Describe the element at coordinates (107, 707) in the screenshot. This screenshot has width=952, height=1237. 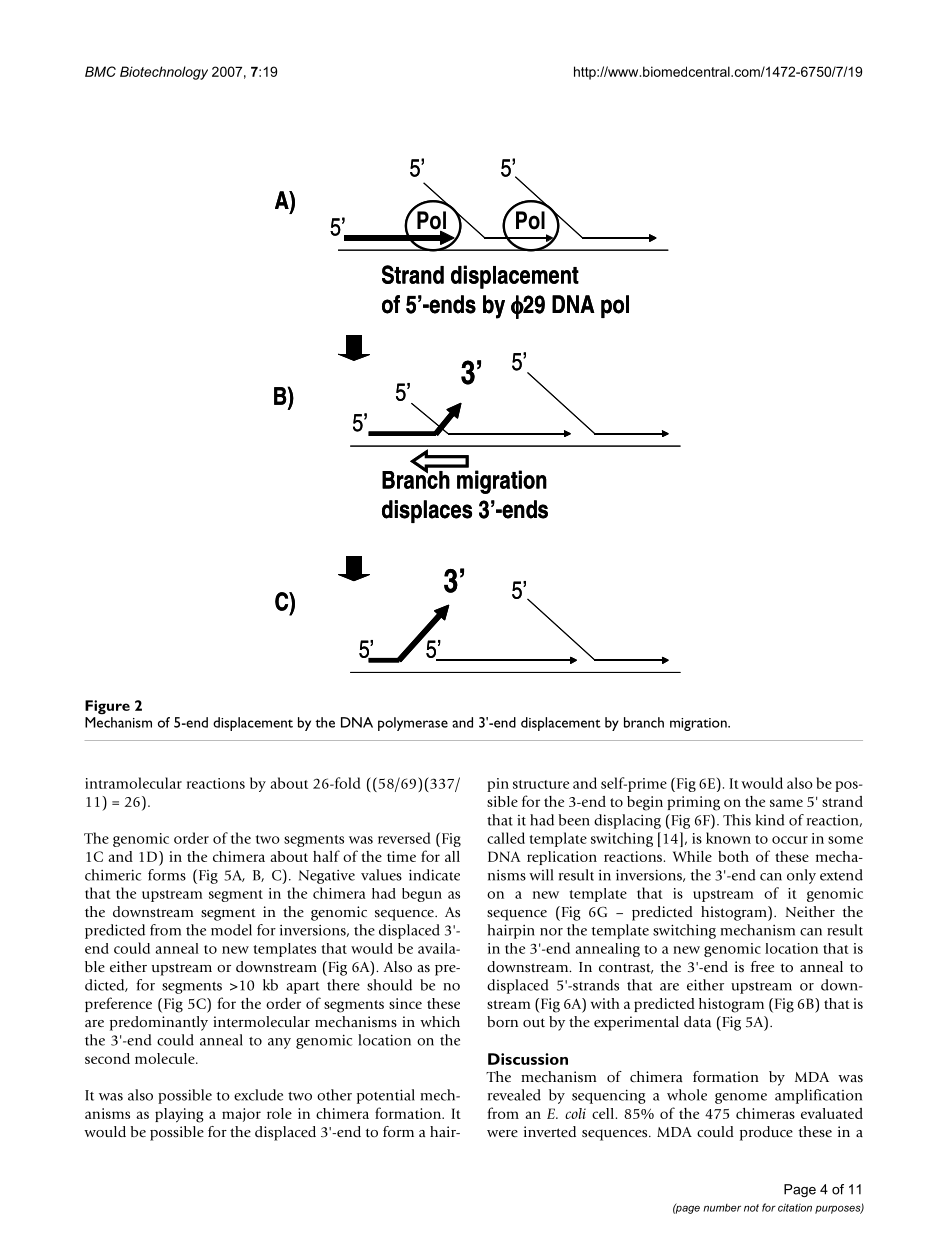
I see `Figure` at that location.
